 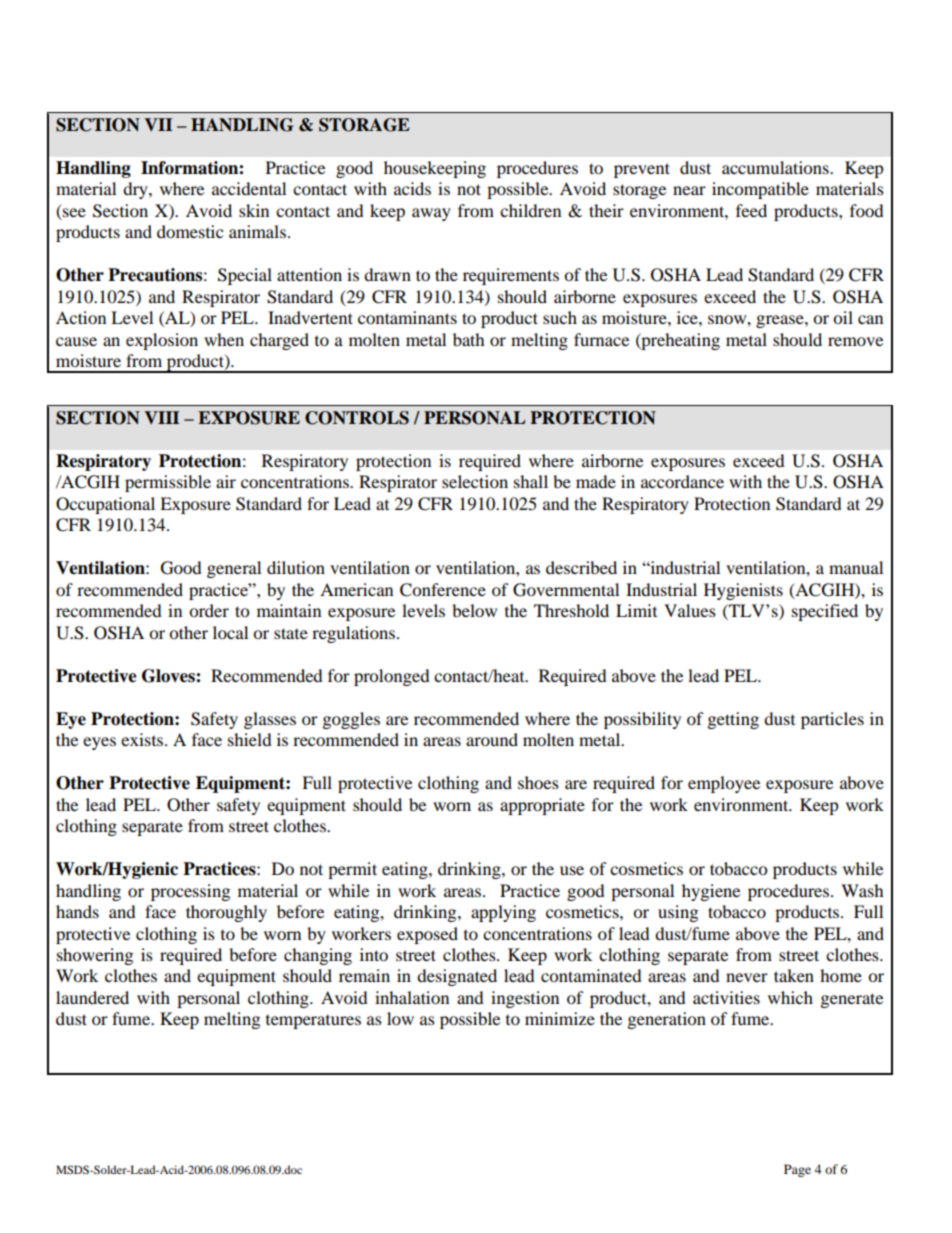 What do you see at coordinates (760, 190) in the screenshot?
I see `incompatible` at bounding box center [760, 190].
